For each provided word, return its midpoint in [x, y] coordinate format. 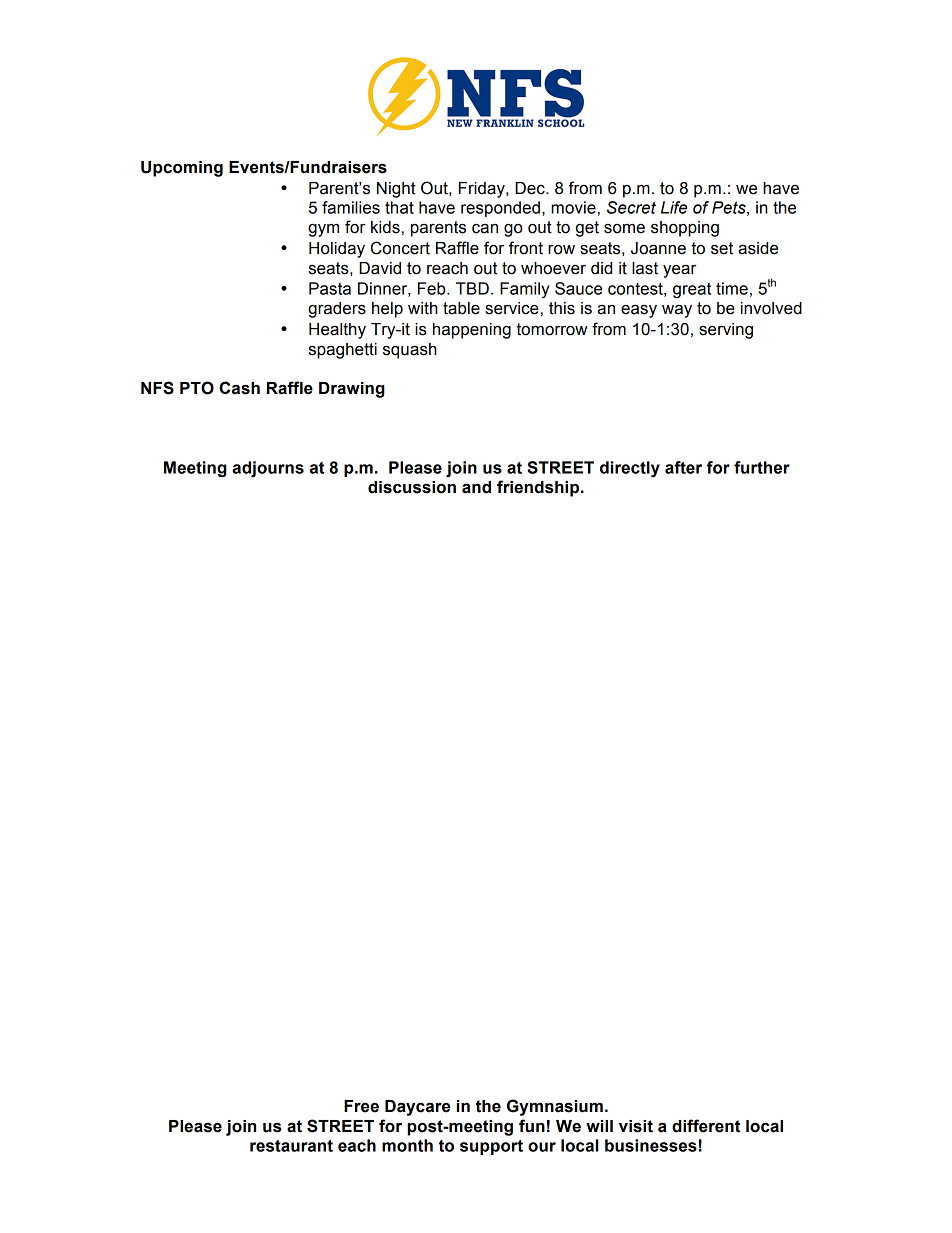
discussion [412, 487]
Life [674, 207]
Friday [483, 190]
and [476, 487]
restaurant [291, 1146]
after [683, 467]
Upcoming [182, 169]
